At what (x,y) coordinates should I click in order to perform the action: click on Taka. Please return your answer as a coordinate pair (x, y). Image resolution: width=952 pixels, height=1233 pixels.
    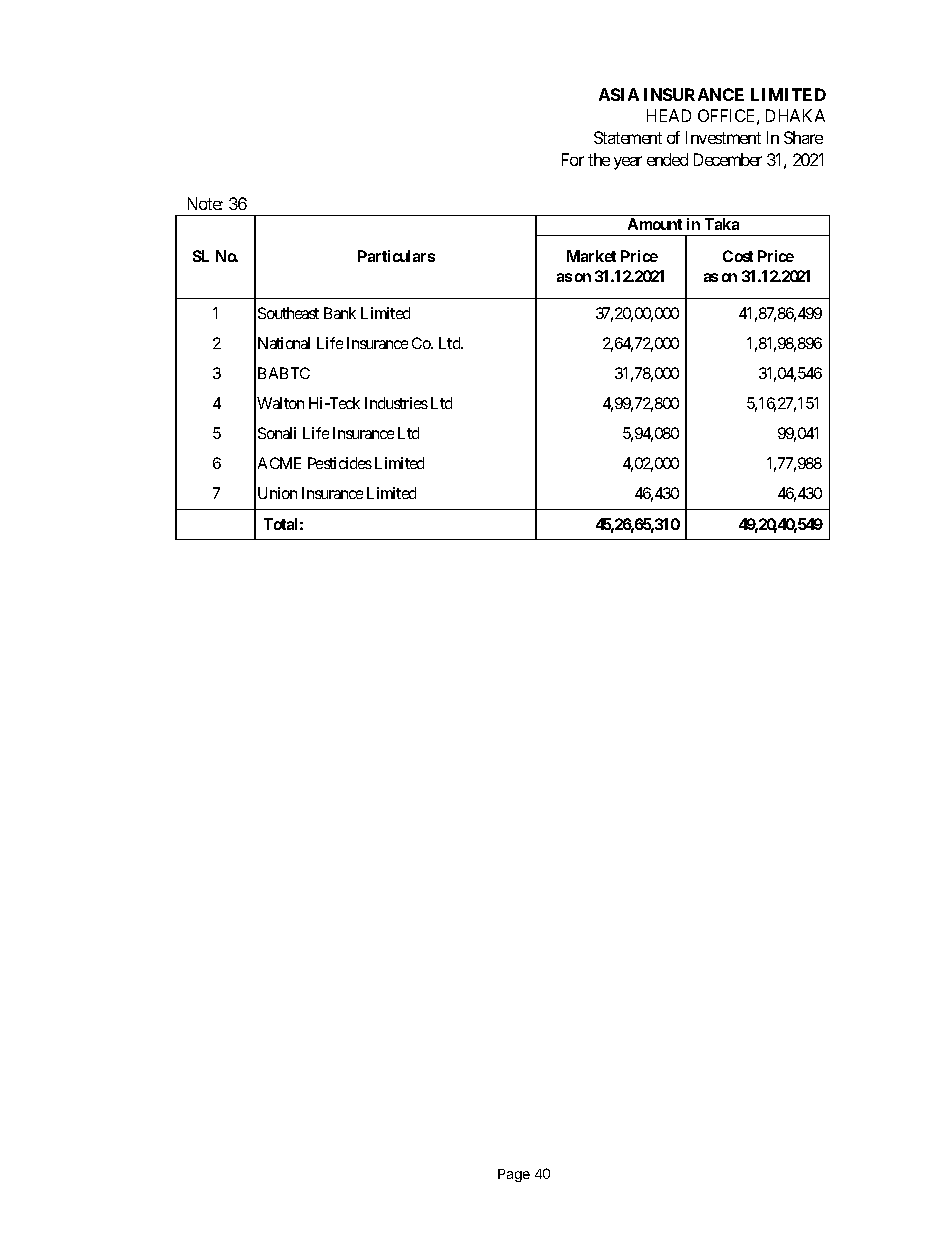
    Looking at the image, I should click on (722, 224).
